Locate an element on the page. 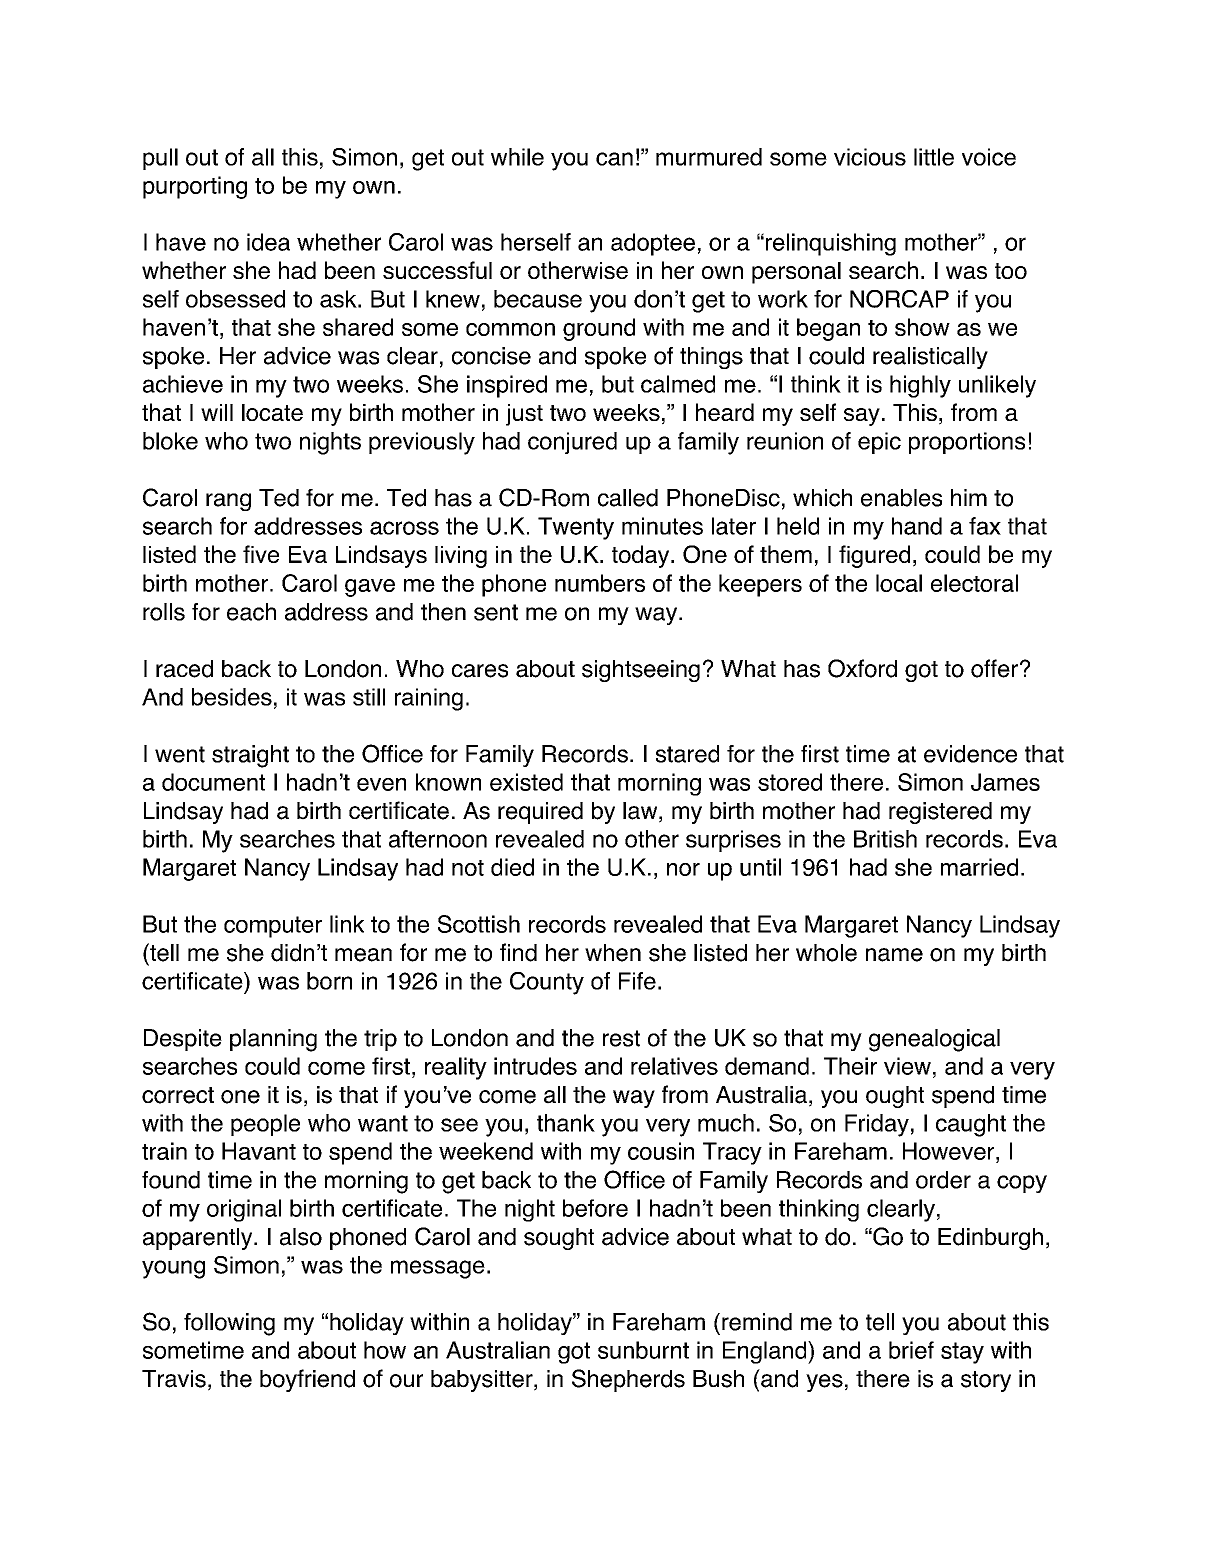 This page has height=1562, width=1207. sunburnt is located at coordinates (643, 1350).
